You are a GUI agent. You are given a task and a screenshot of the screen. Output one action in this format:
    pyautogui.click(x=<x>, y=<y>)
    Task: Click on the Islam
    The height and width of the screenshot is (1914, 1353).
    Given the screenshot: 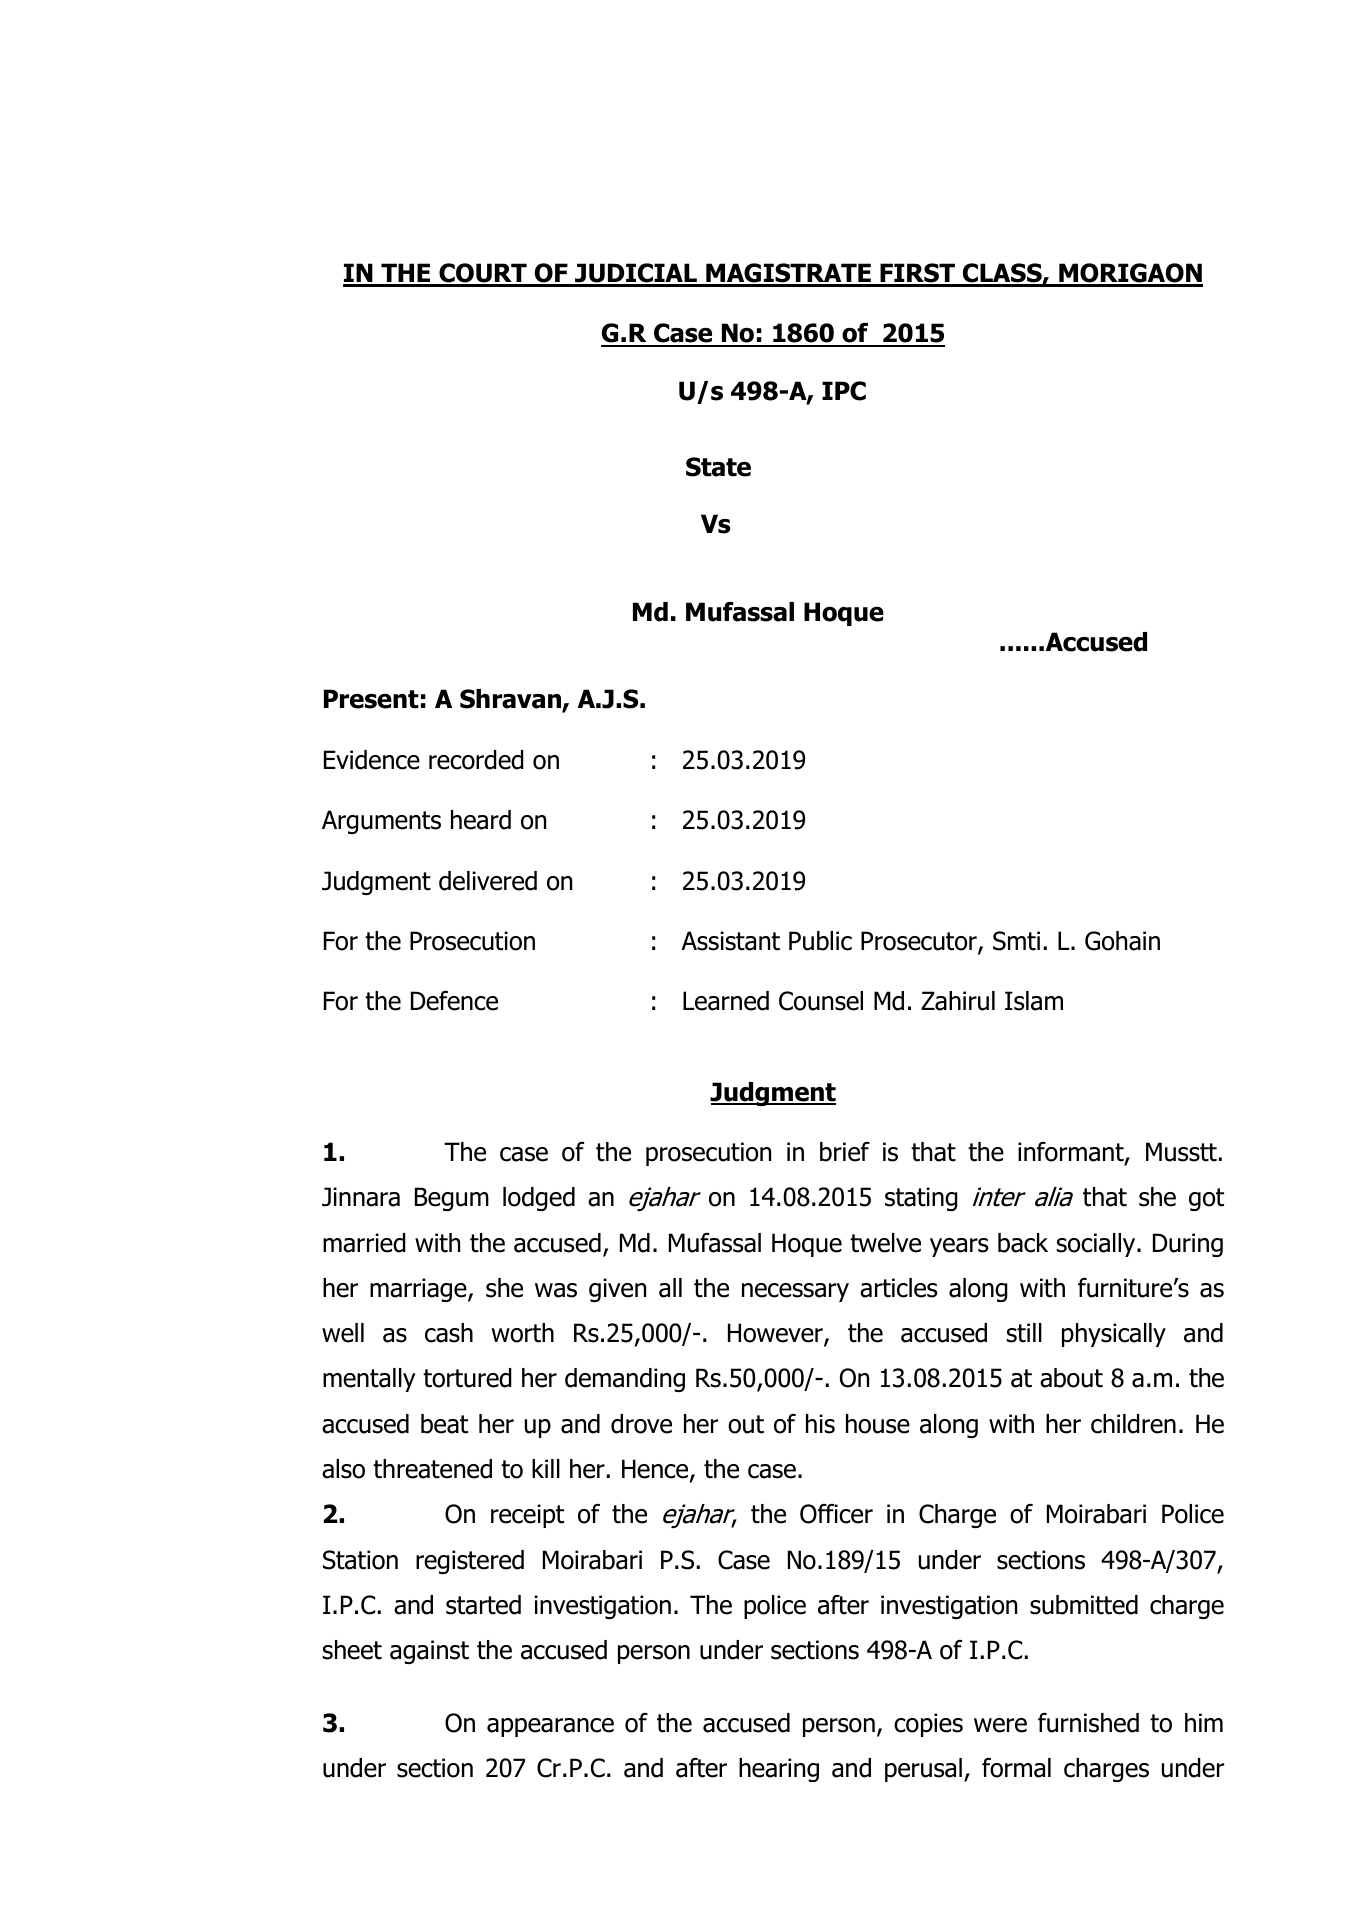 What is the action you would take?
    pyautogui.click(x=1034, y=1001)
